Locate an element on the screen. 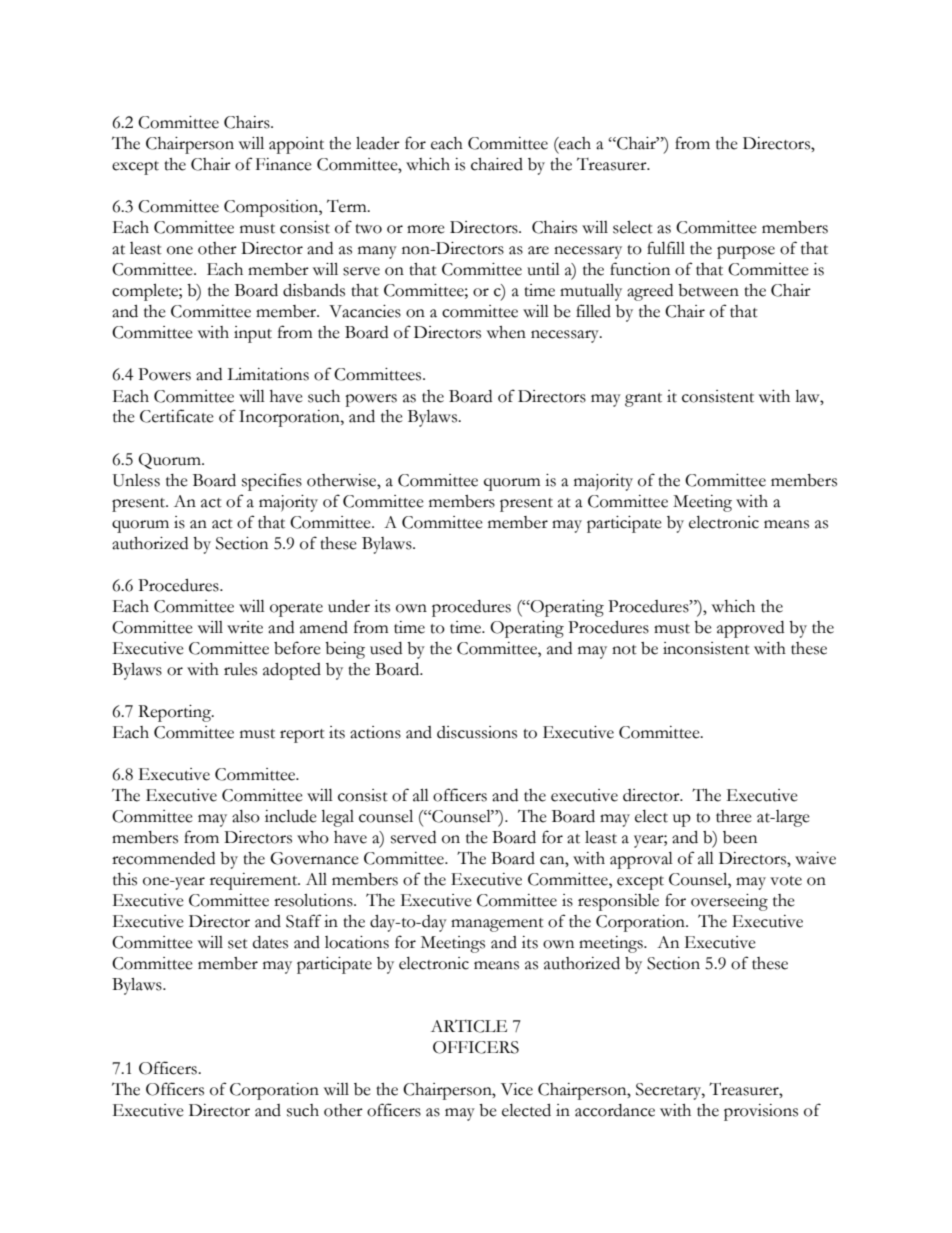  approved is located at coordinates (750, 629).
